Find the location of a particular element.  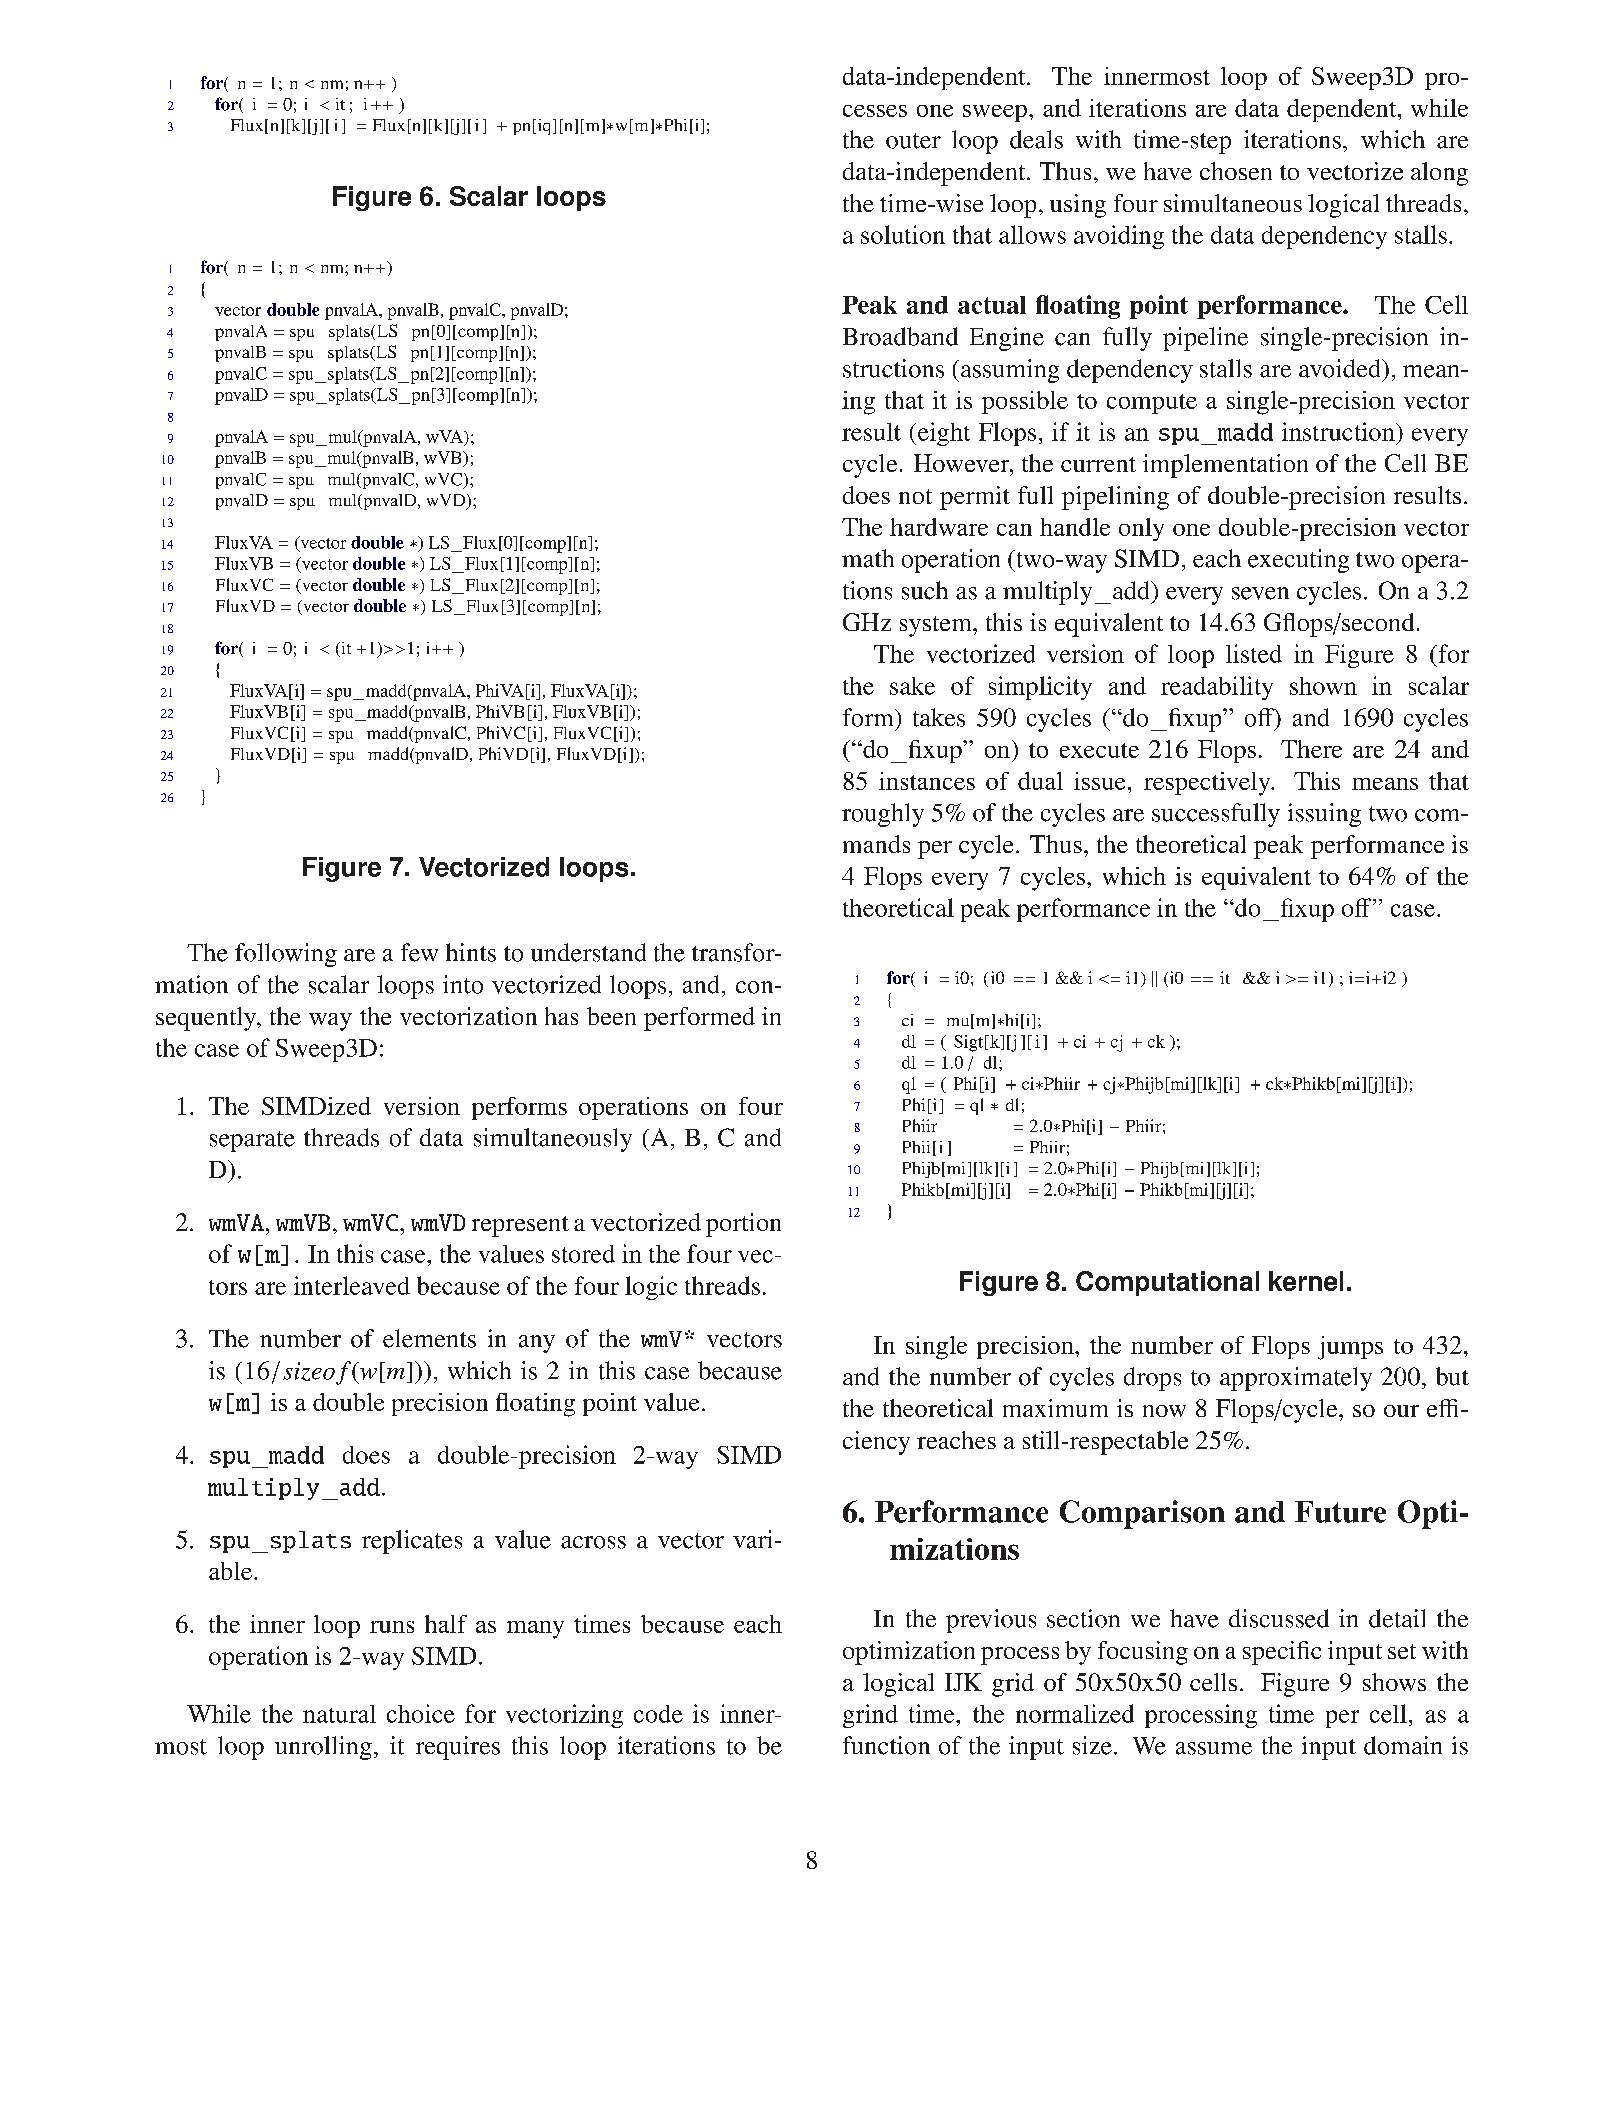

hardware is located at coordinates (939, 527).
